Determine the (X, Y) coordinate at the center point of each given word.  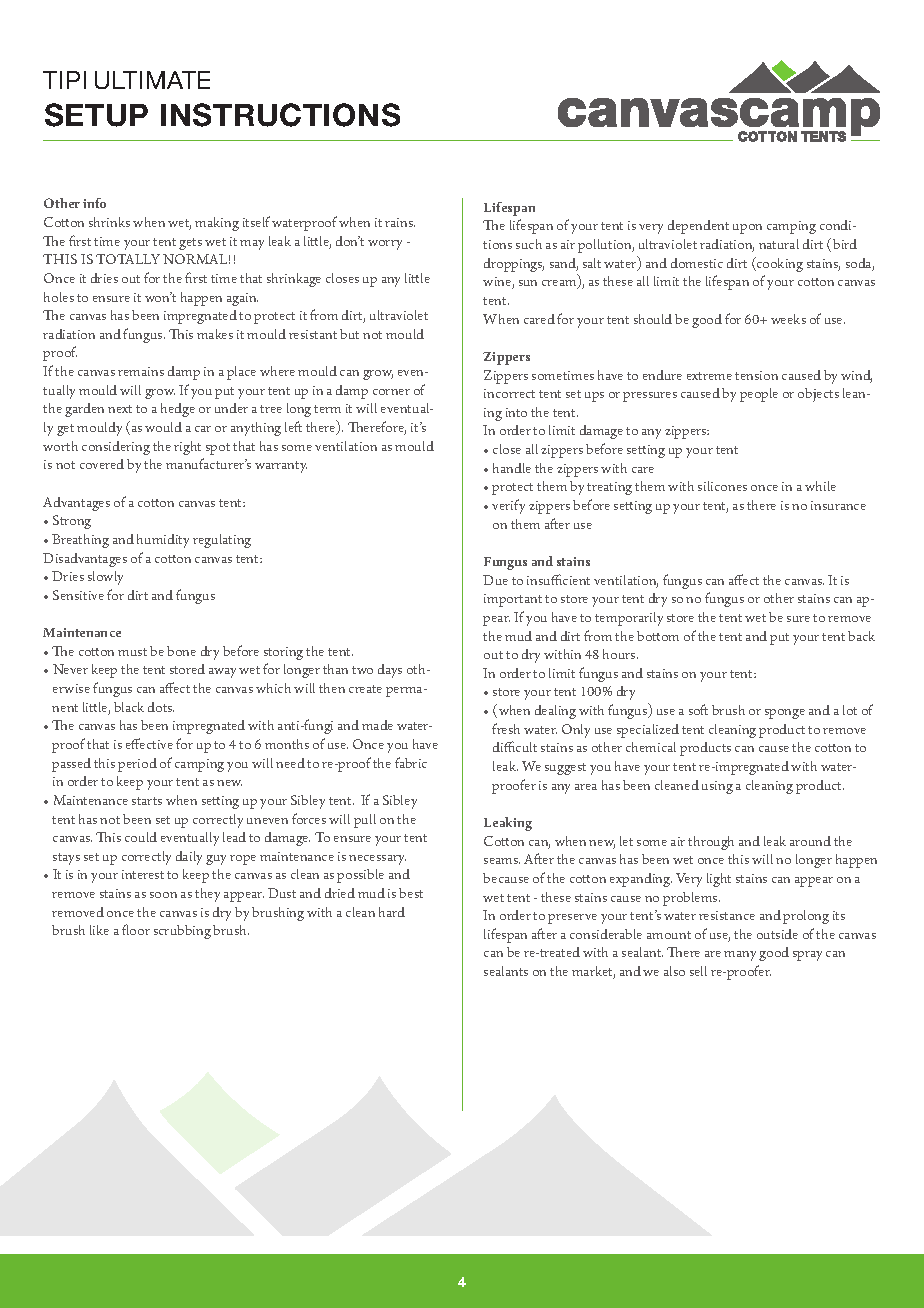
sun (528, 283)
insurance (838, 505)
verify (508, 506)
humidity (163, 541)
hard (392, 912)
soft (698, 709)
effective (149, 743)
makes (215, 334)
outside (777, 934)
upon (747, 229)
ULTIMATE (152, 80)
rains (400, 222)
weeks (788, 319)
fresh (506, 728)
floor (136, 929)
